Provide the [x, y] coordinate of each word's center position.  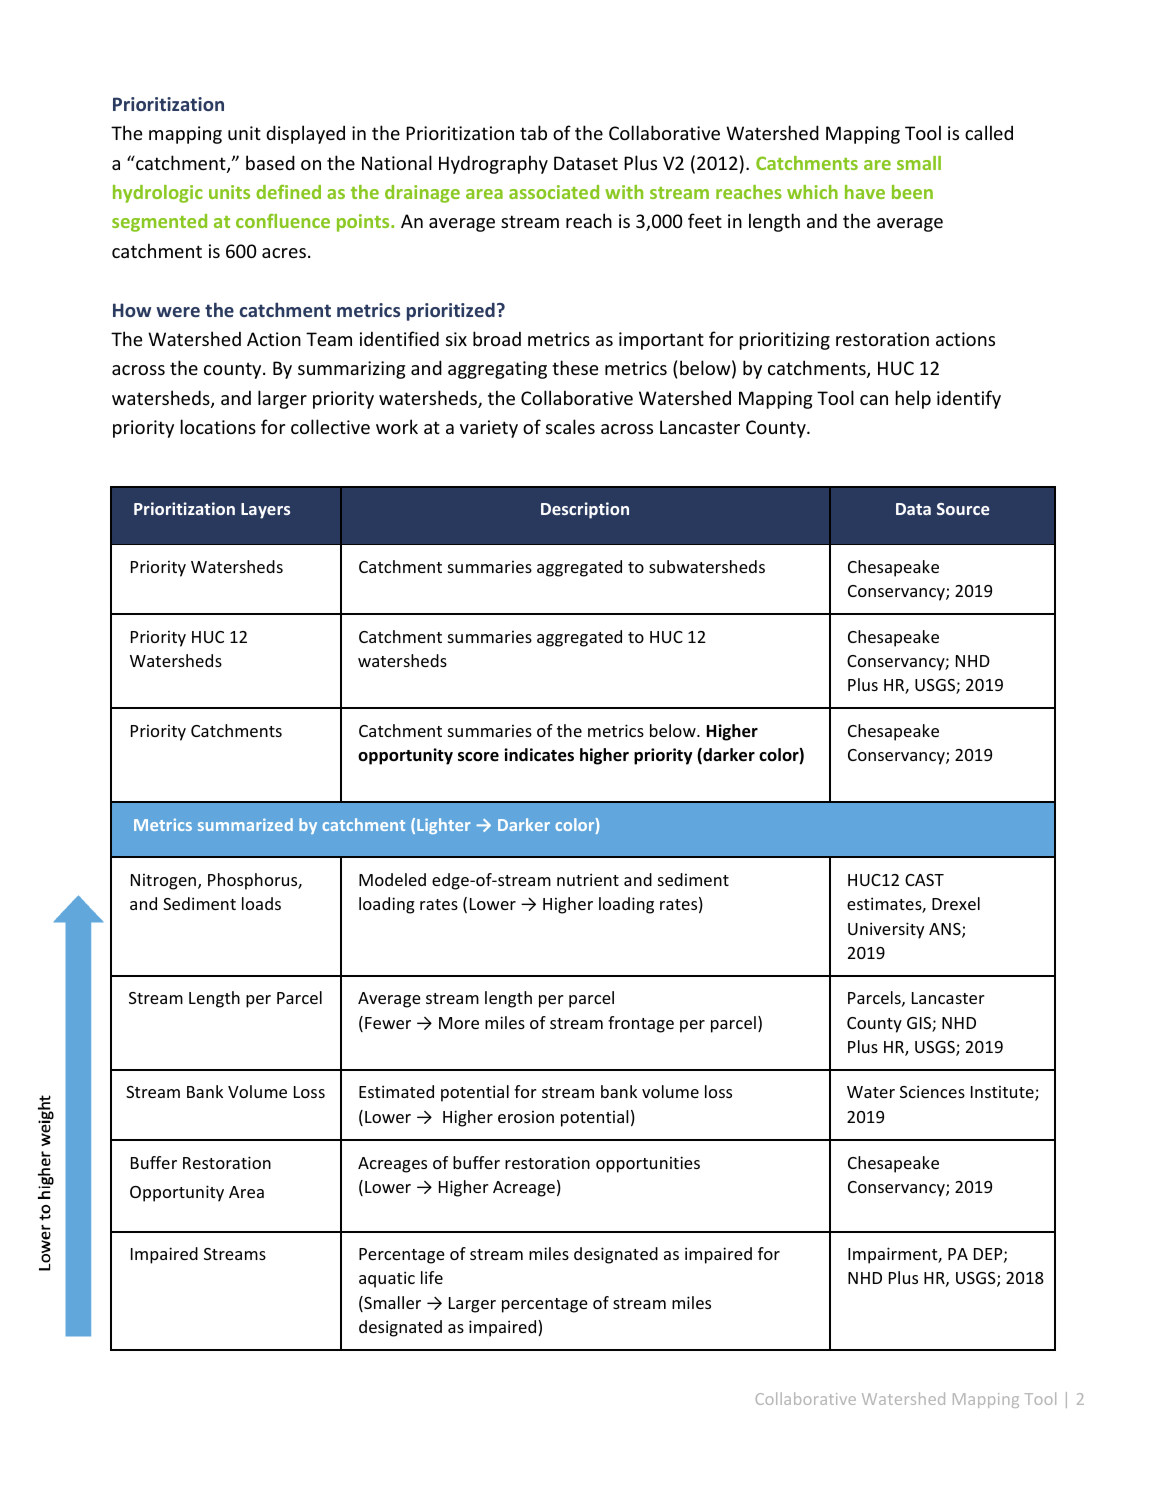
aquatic [387, 1279]
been [912, 192]
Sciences [932, 1091]
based [270, 162]
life [432, 1277]
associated [554, 192]
